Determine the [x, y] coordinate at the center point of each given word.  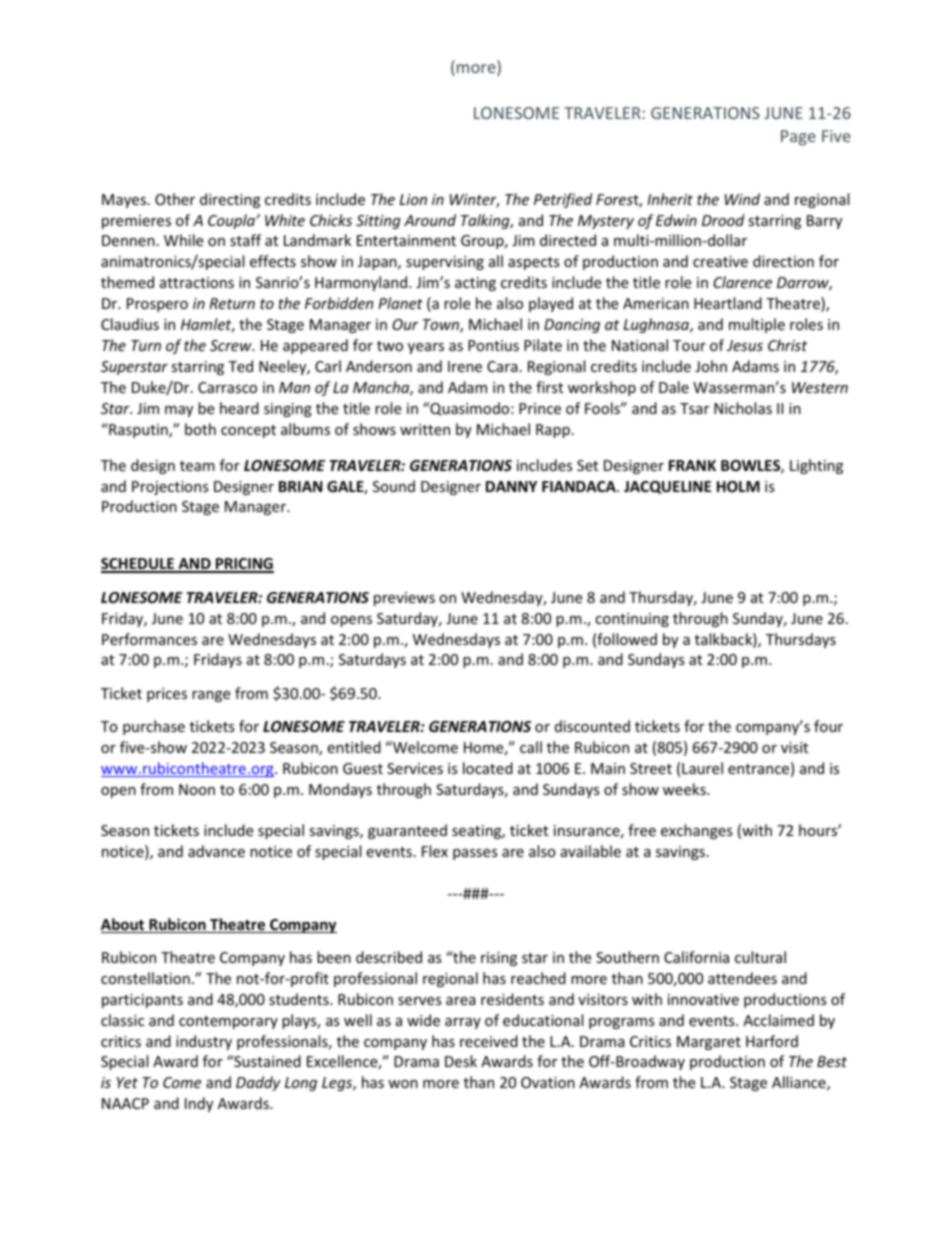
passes [475, 854]
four [828, 726]
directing [230, 200]
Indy [199, 1104]
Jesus [745, 345]
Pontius [493, 345]
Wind [742, 199]
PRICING [244, 565]
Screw [232, 345]
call [531, 747]
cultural [760, 957]
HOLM [738, 486]
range [211, 696]
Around [430, 220]
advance [216, 851]
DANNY [511, 486]
